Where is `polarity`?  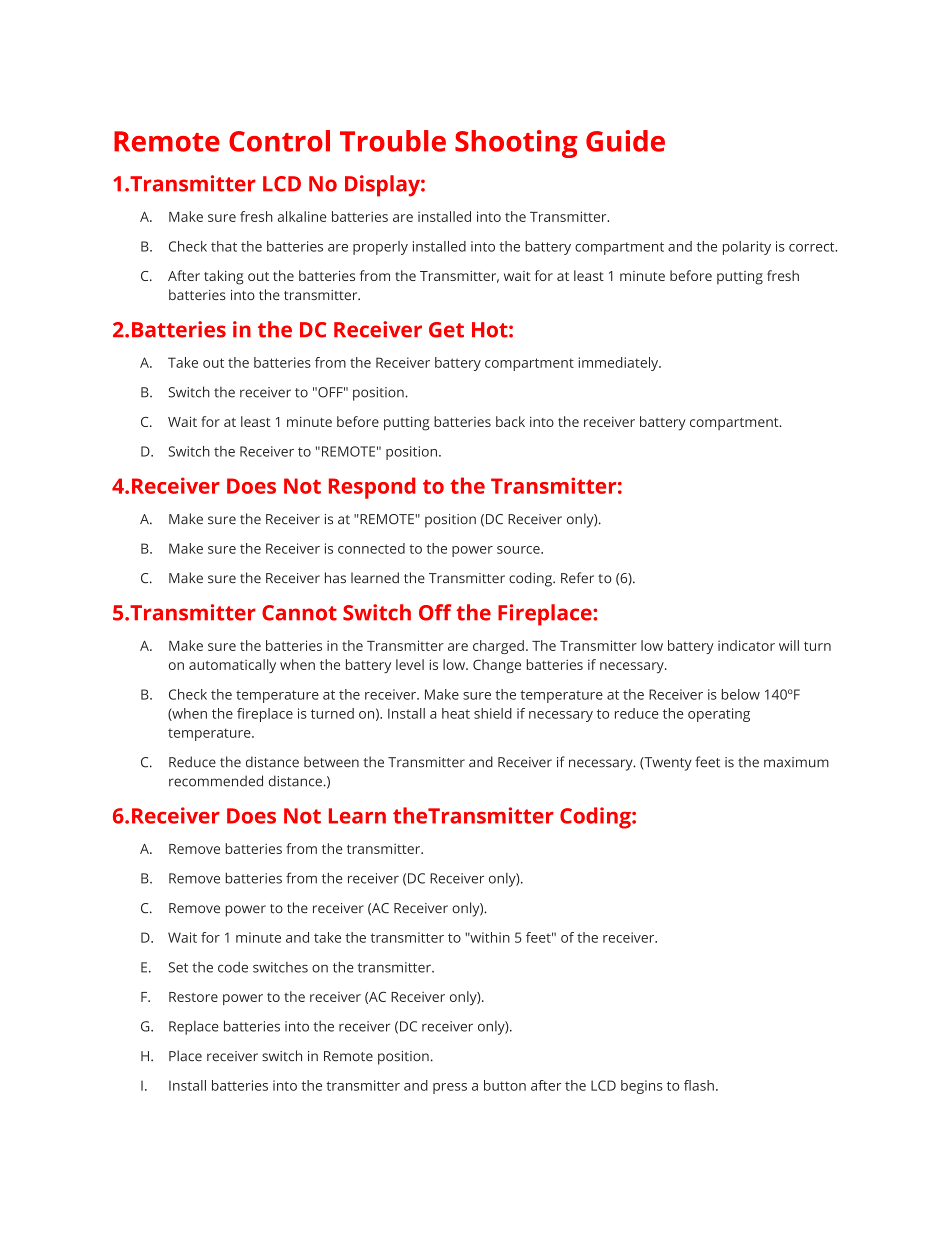 polarity is located at coordinates (747, 248).
